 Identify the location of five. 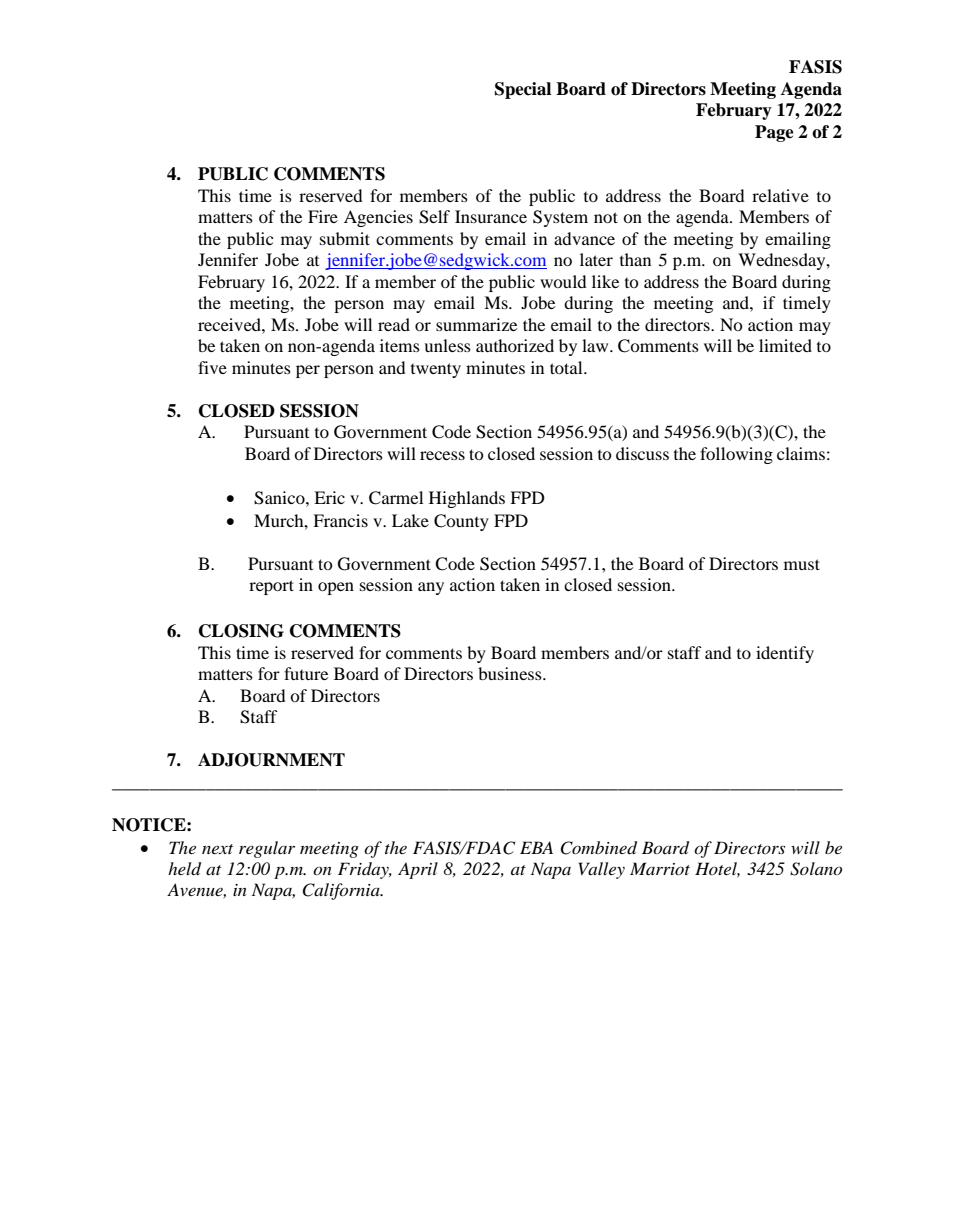
(212, 367).
